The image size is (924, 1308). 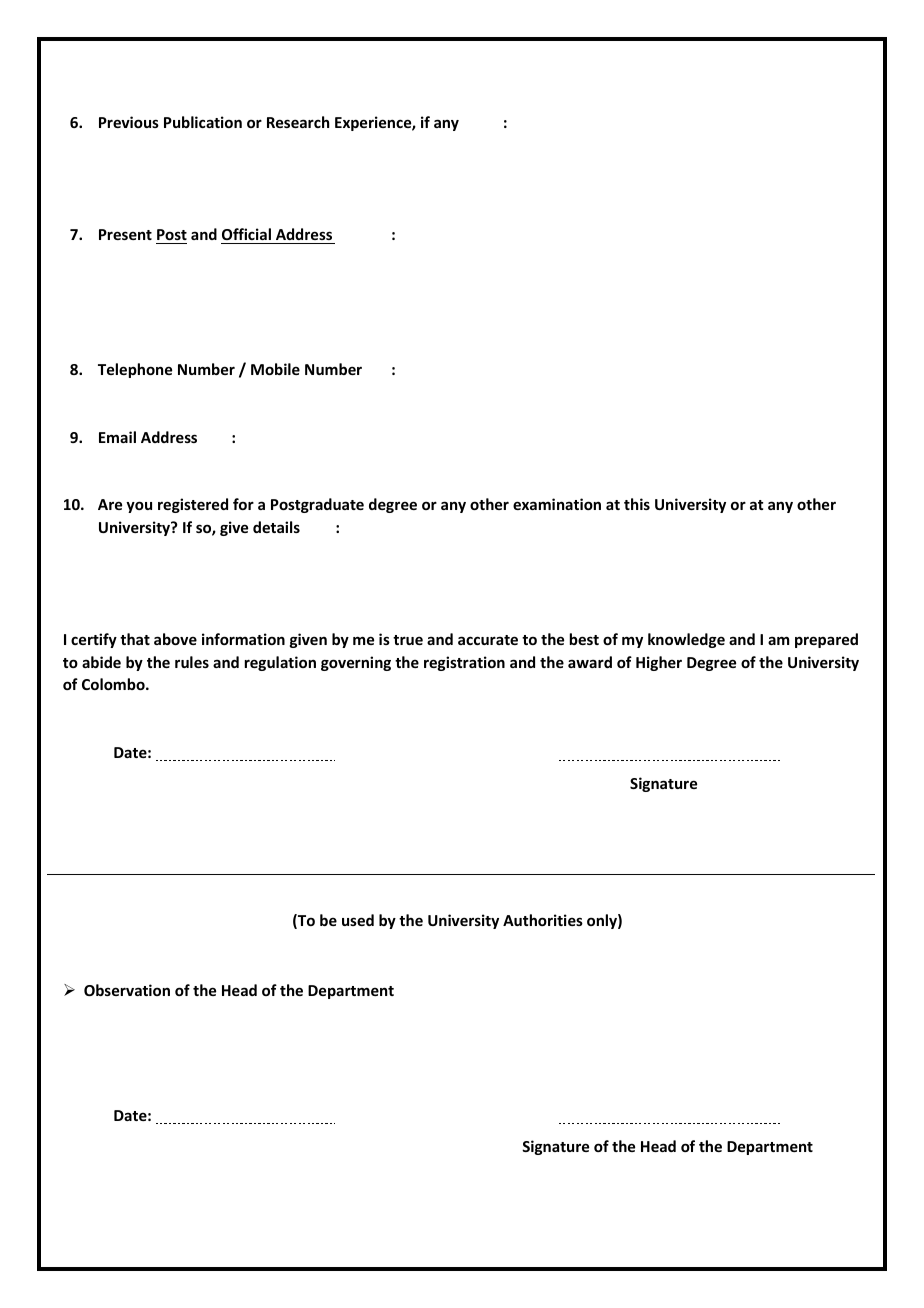 What do you see at coordinates (659, 663) in the image?
I see `Higher` at bounding box center [659, 663].
